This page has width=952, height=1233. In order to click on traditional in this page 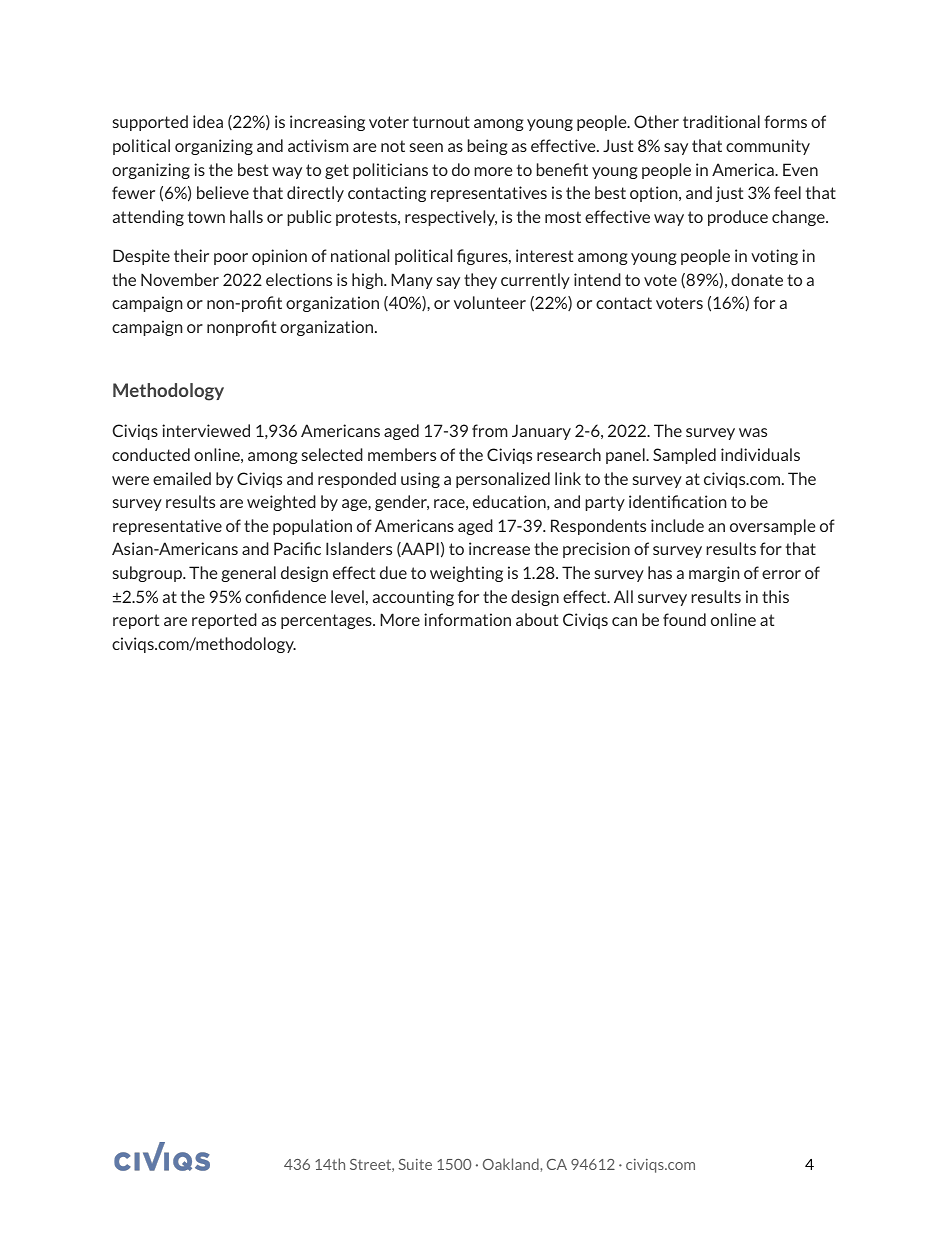, I will do `click(721, 121)`.
